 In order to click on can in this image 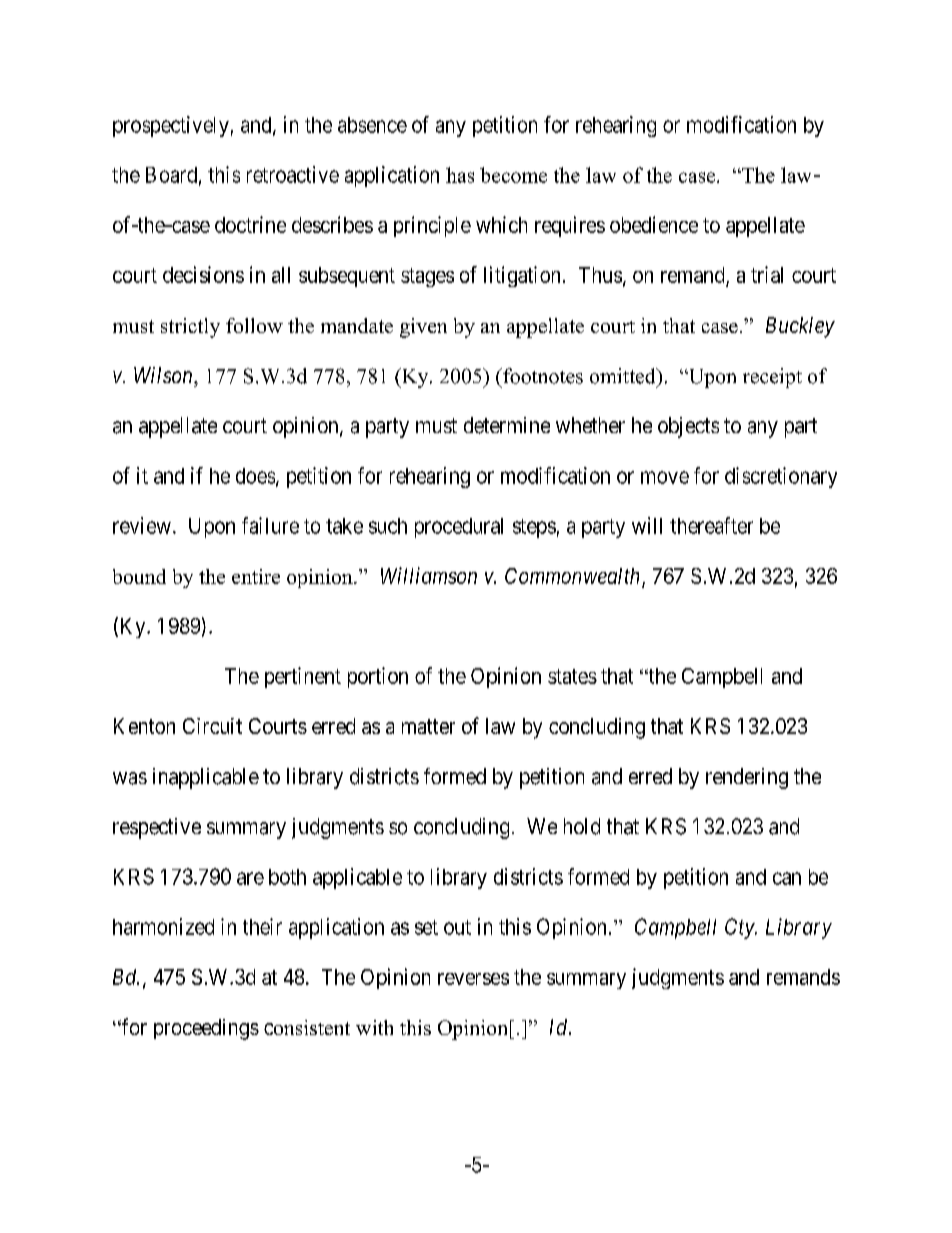, I will do `click(787, 878)`.
